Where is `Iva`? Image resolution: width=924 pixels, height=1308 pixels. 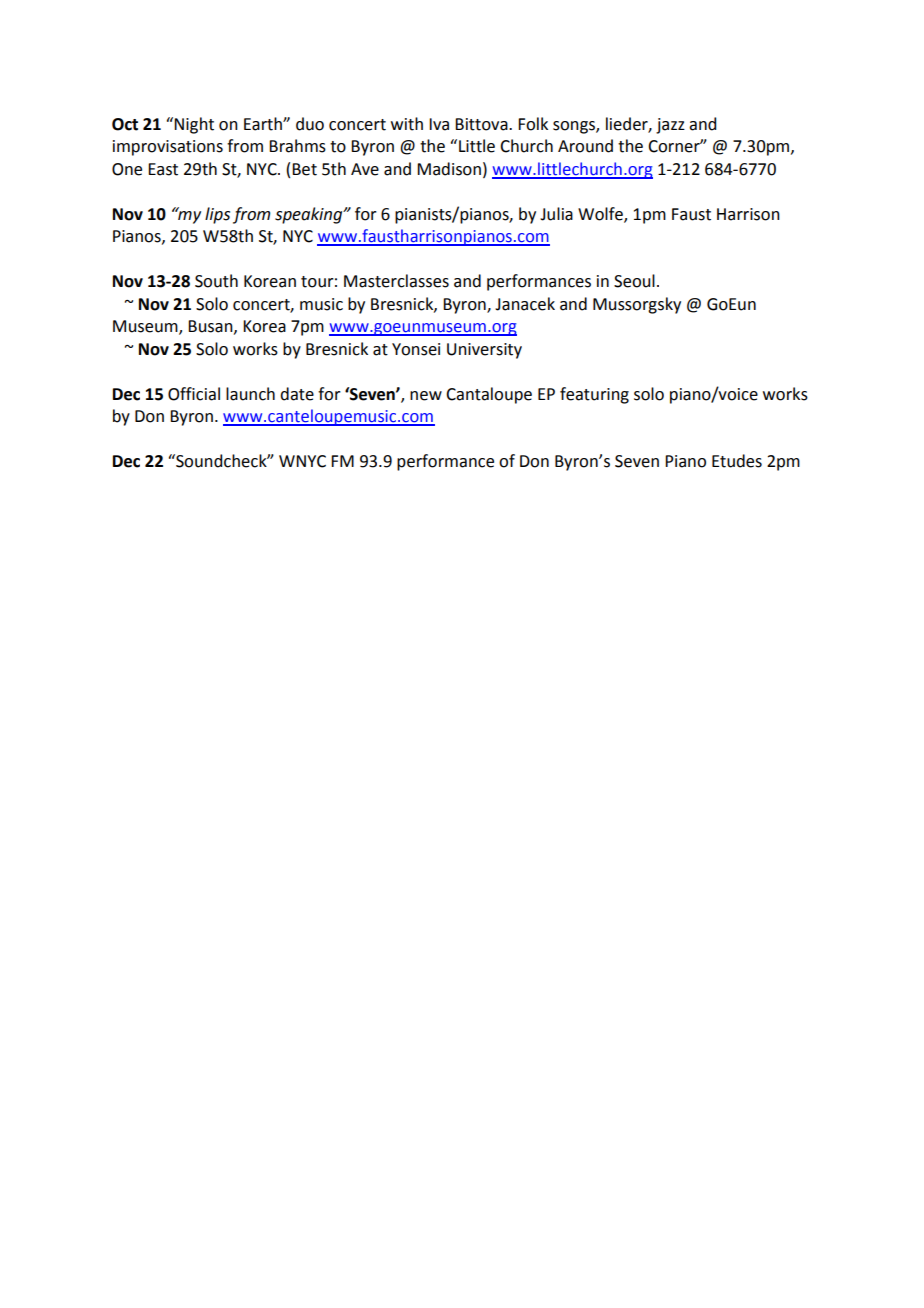 Iva is located at coordinates (439, 124).
